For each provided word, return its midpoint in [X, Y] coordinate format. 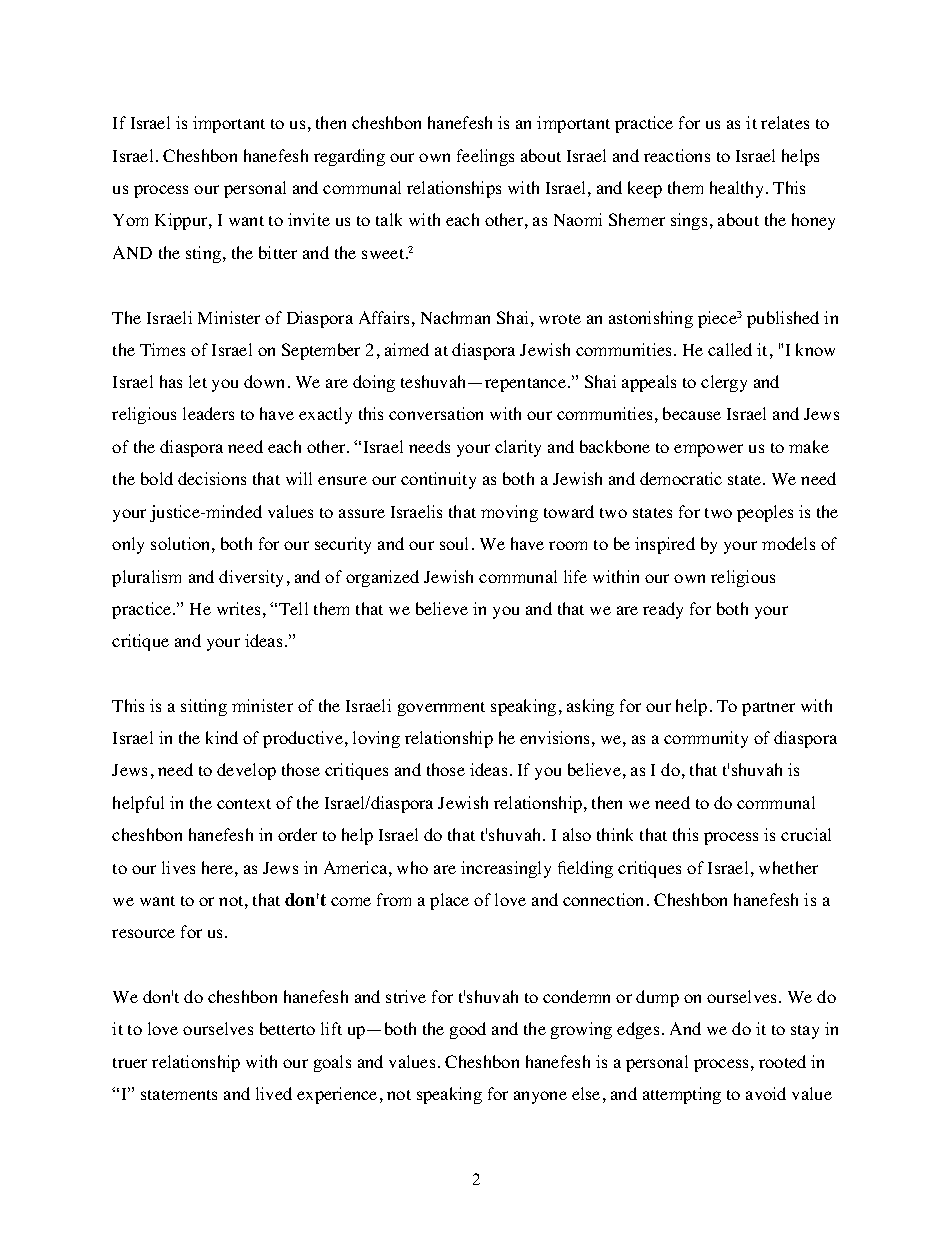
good [468, 1030]
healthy [736, 189]
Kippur [182, 221]
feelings [485, 157]
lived [274, 1093]
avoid [766, 1093]
